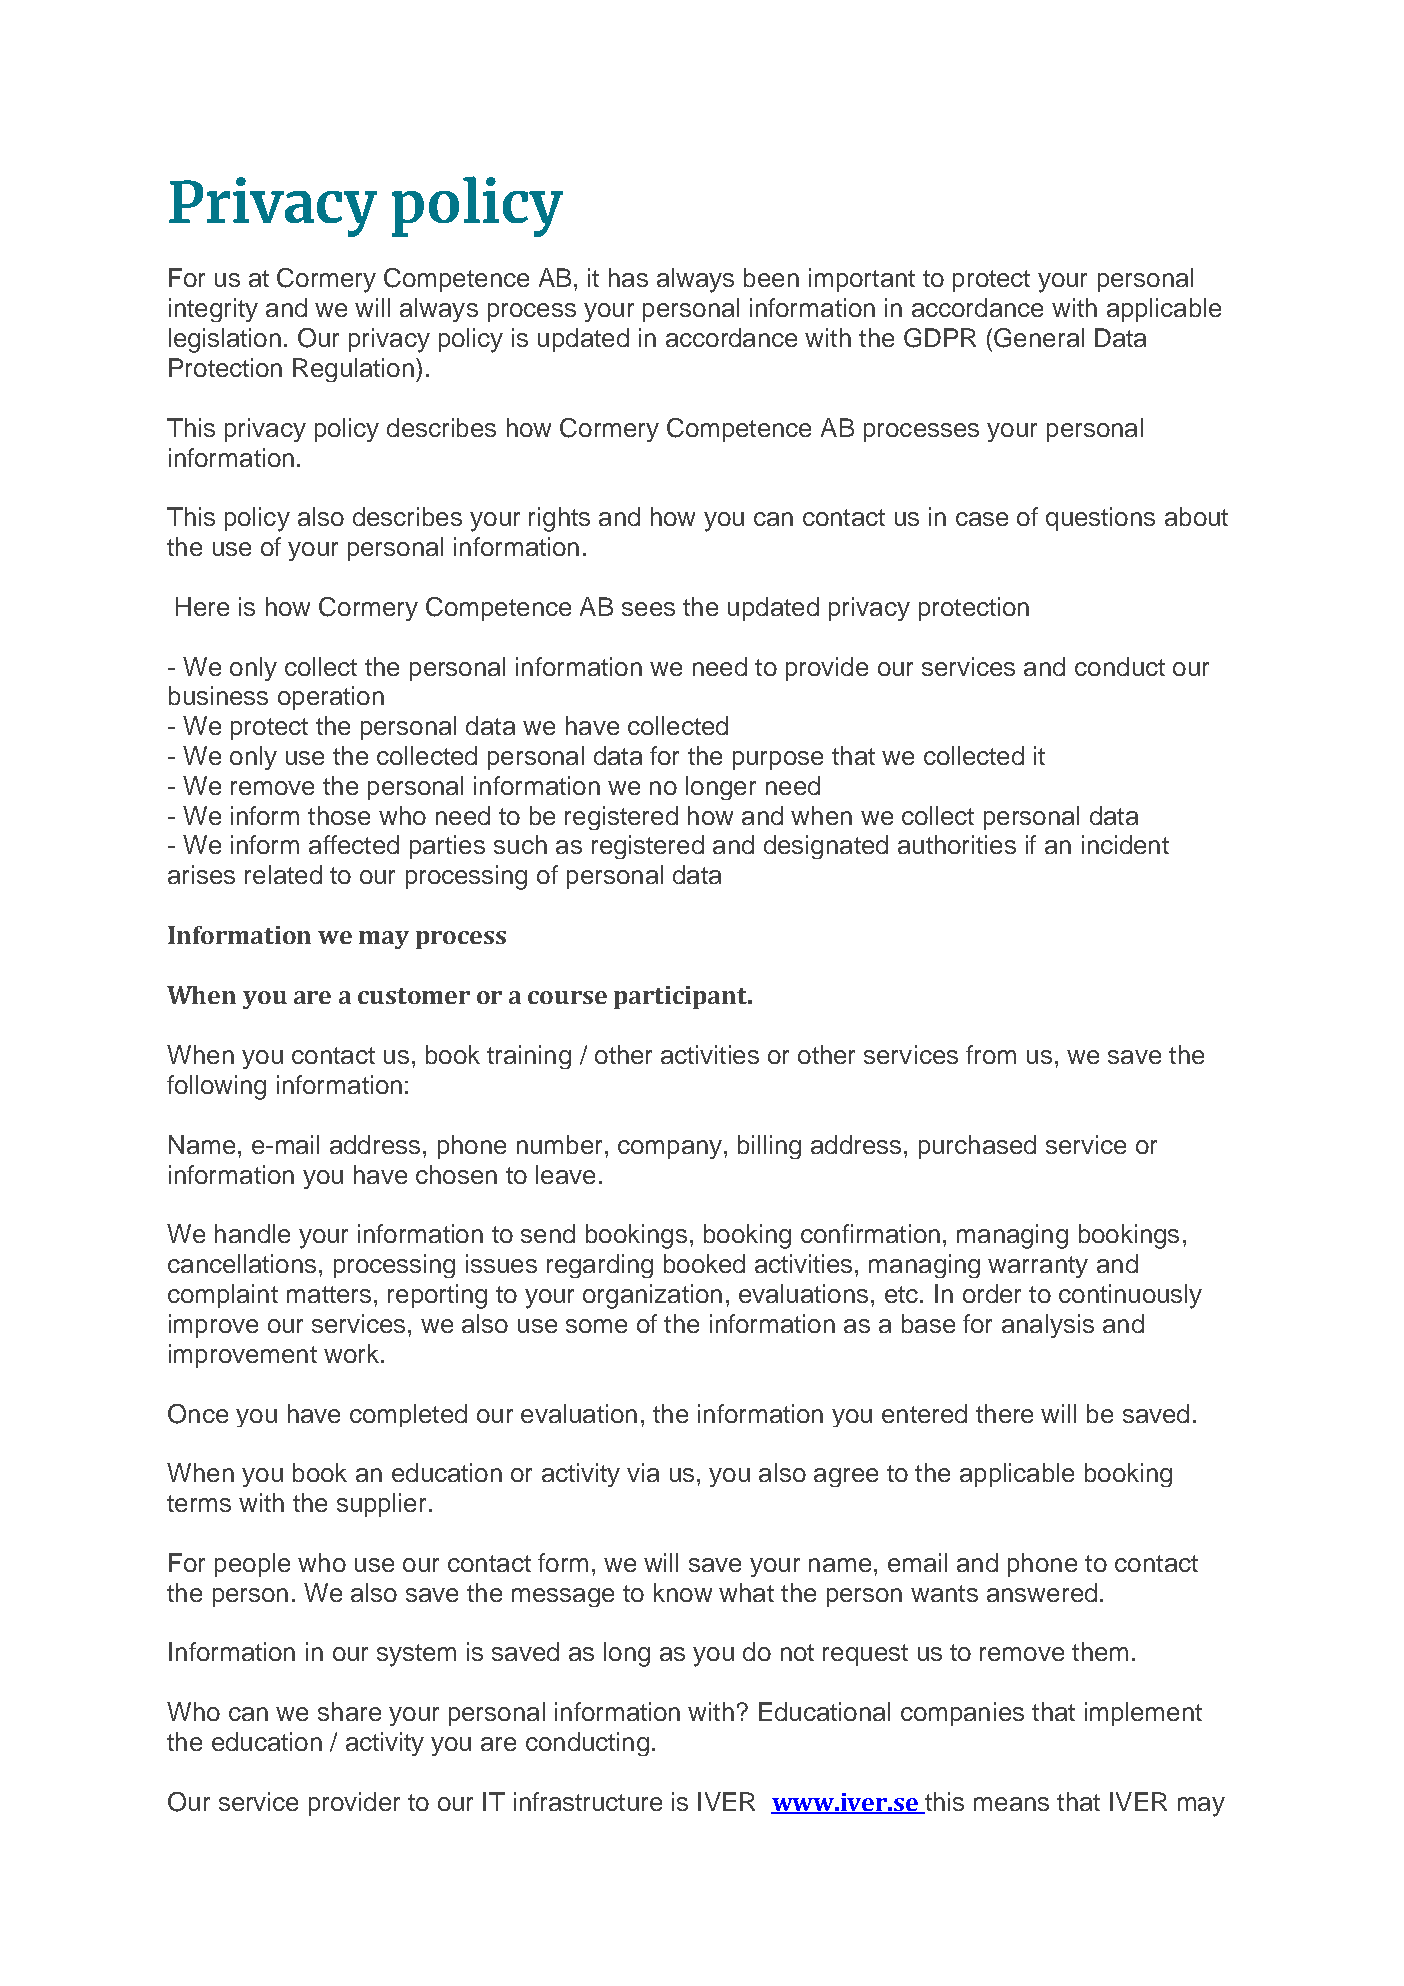 The image size is (1404, 1986). I want to click on those, so click(339, 815).
